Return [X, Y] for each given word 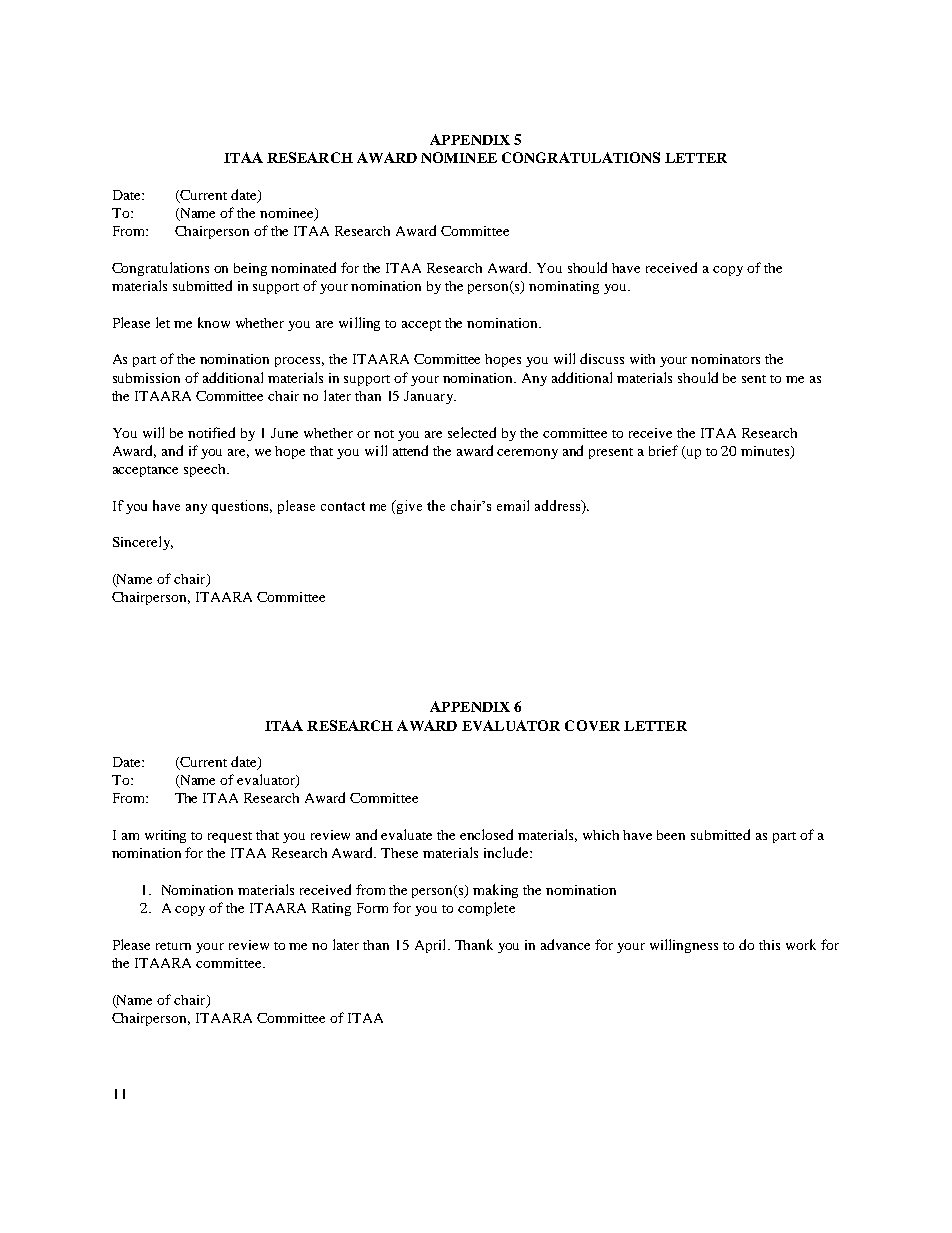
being [250, 269]
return [173, 946]
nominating [564, 287]
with [642, 359]
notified [211, 432]
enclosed [486, 834]
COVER [592, 725]
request [230, 837]
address [559, 507]
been [671, 835]
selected [472, 432]
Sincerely [143, 543]
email [513, 505]
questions [242, 507]
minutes [766, 452]
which [601, 835]
